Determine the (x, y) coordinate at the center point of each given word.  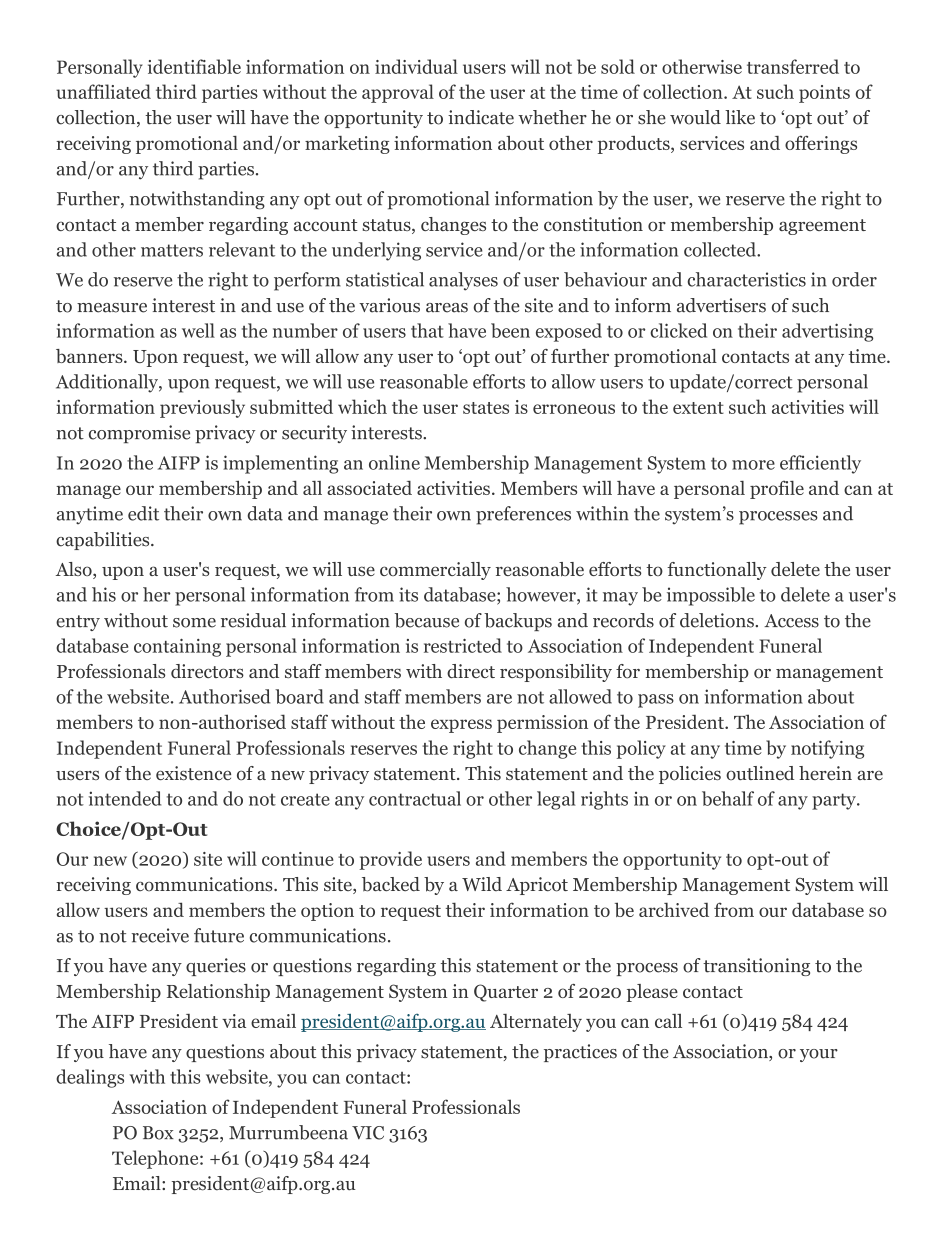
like (740, 117)
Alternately (536, 1023)
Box (158, 1133)
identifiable (194, 66)
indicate (481, 117)
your (819, 1055)
